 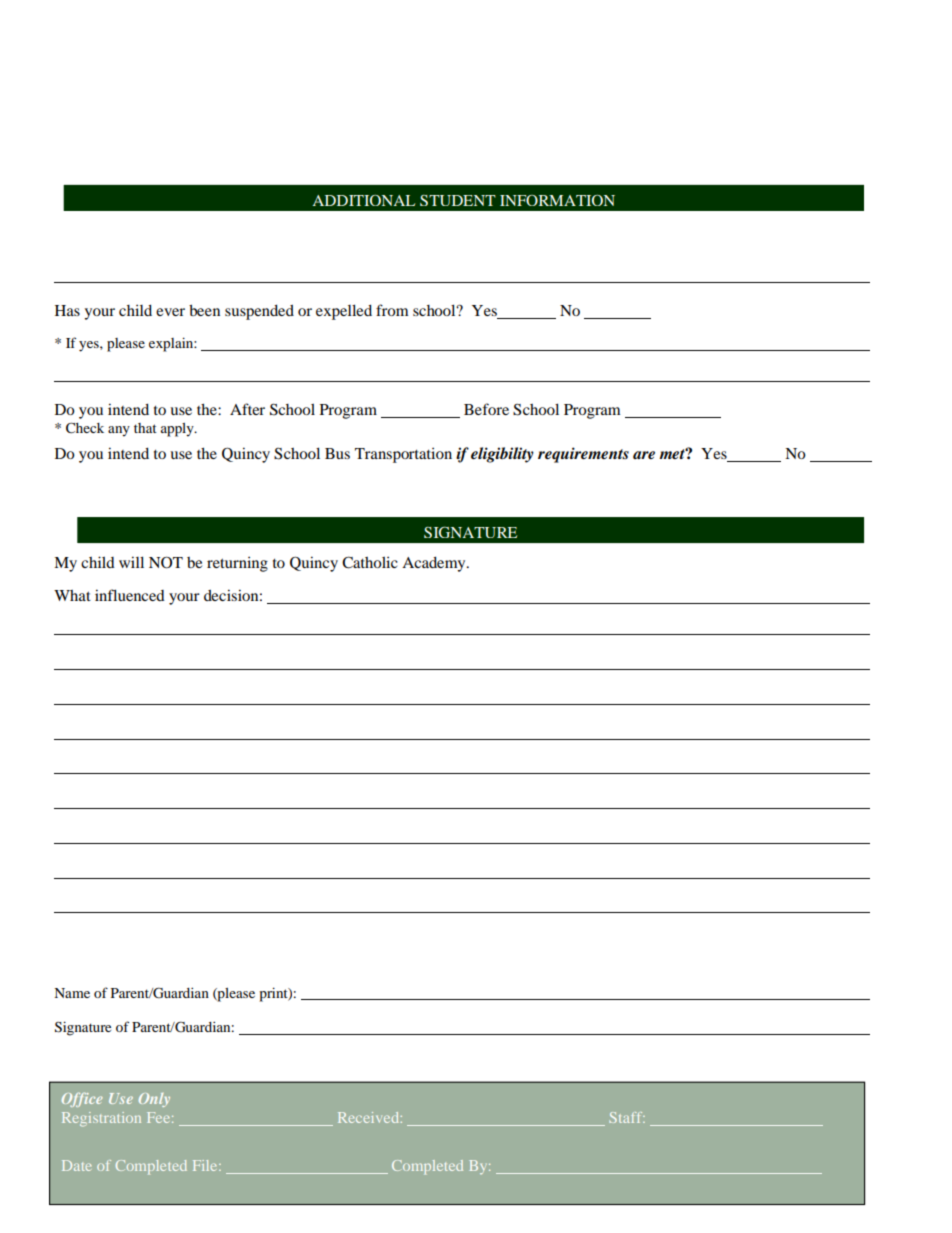 What do you see at coordinates (145, 428) in the screenshot?
I see `that` at bounding box center [145, 428].
